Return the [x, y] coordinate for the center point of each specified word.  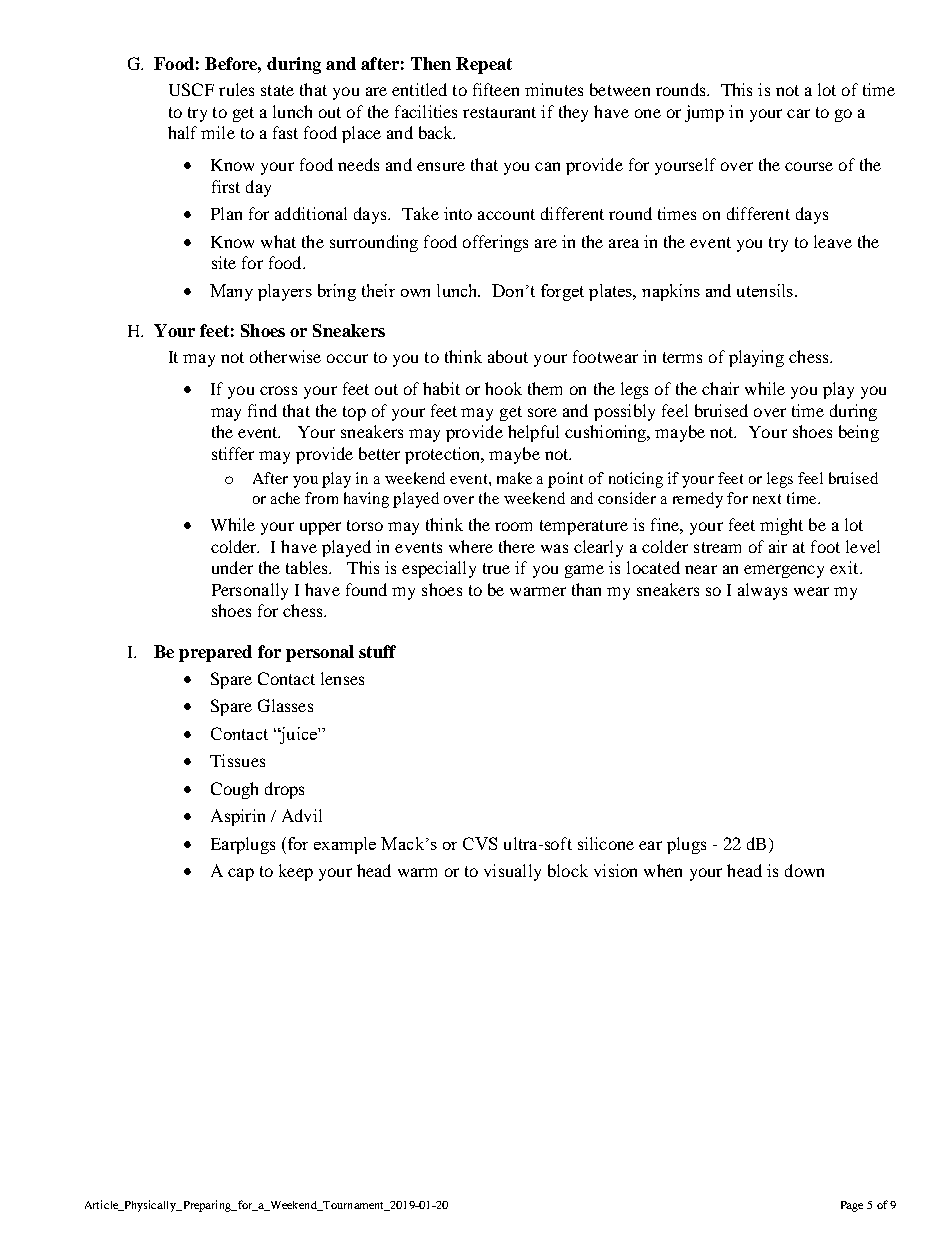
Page [852, 1206]
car [798, 113]
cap [241, 874]
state [277, 90]
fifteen [496, 89]
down [804, 870]
